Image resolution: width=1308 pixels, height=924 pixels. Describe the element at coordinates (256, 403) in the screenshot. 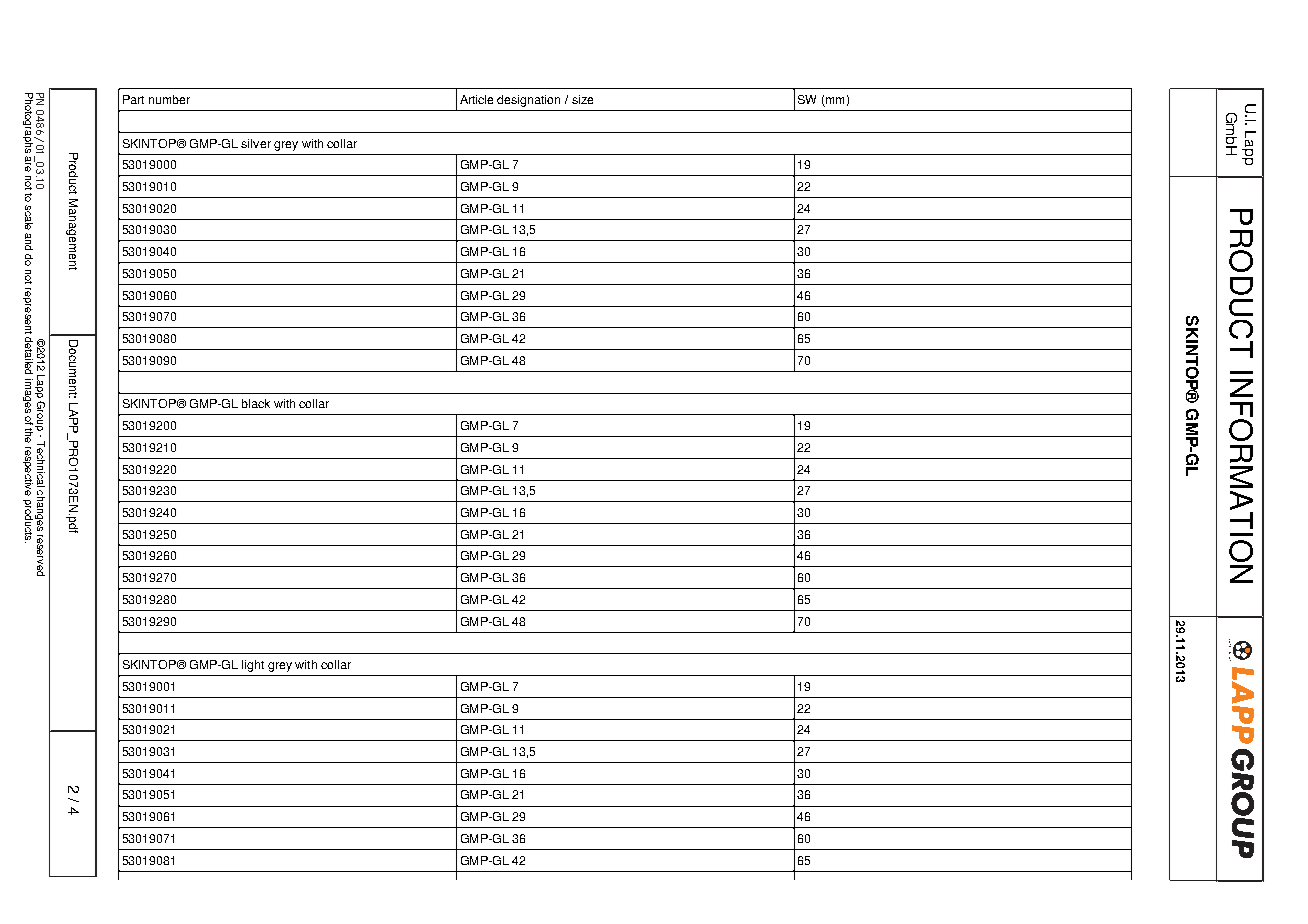

I see `black` at that location.
